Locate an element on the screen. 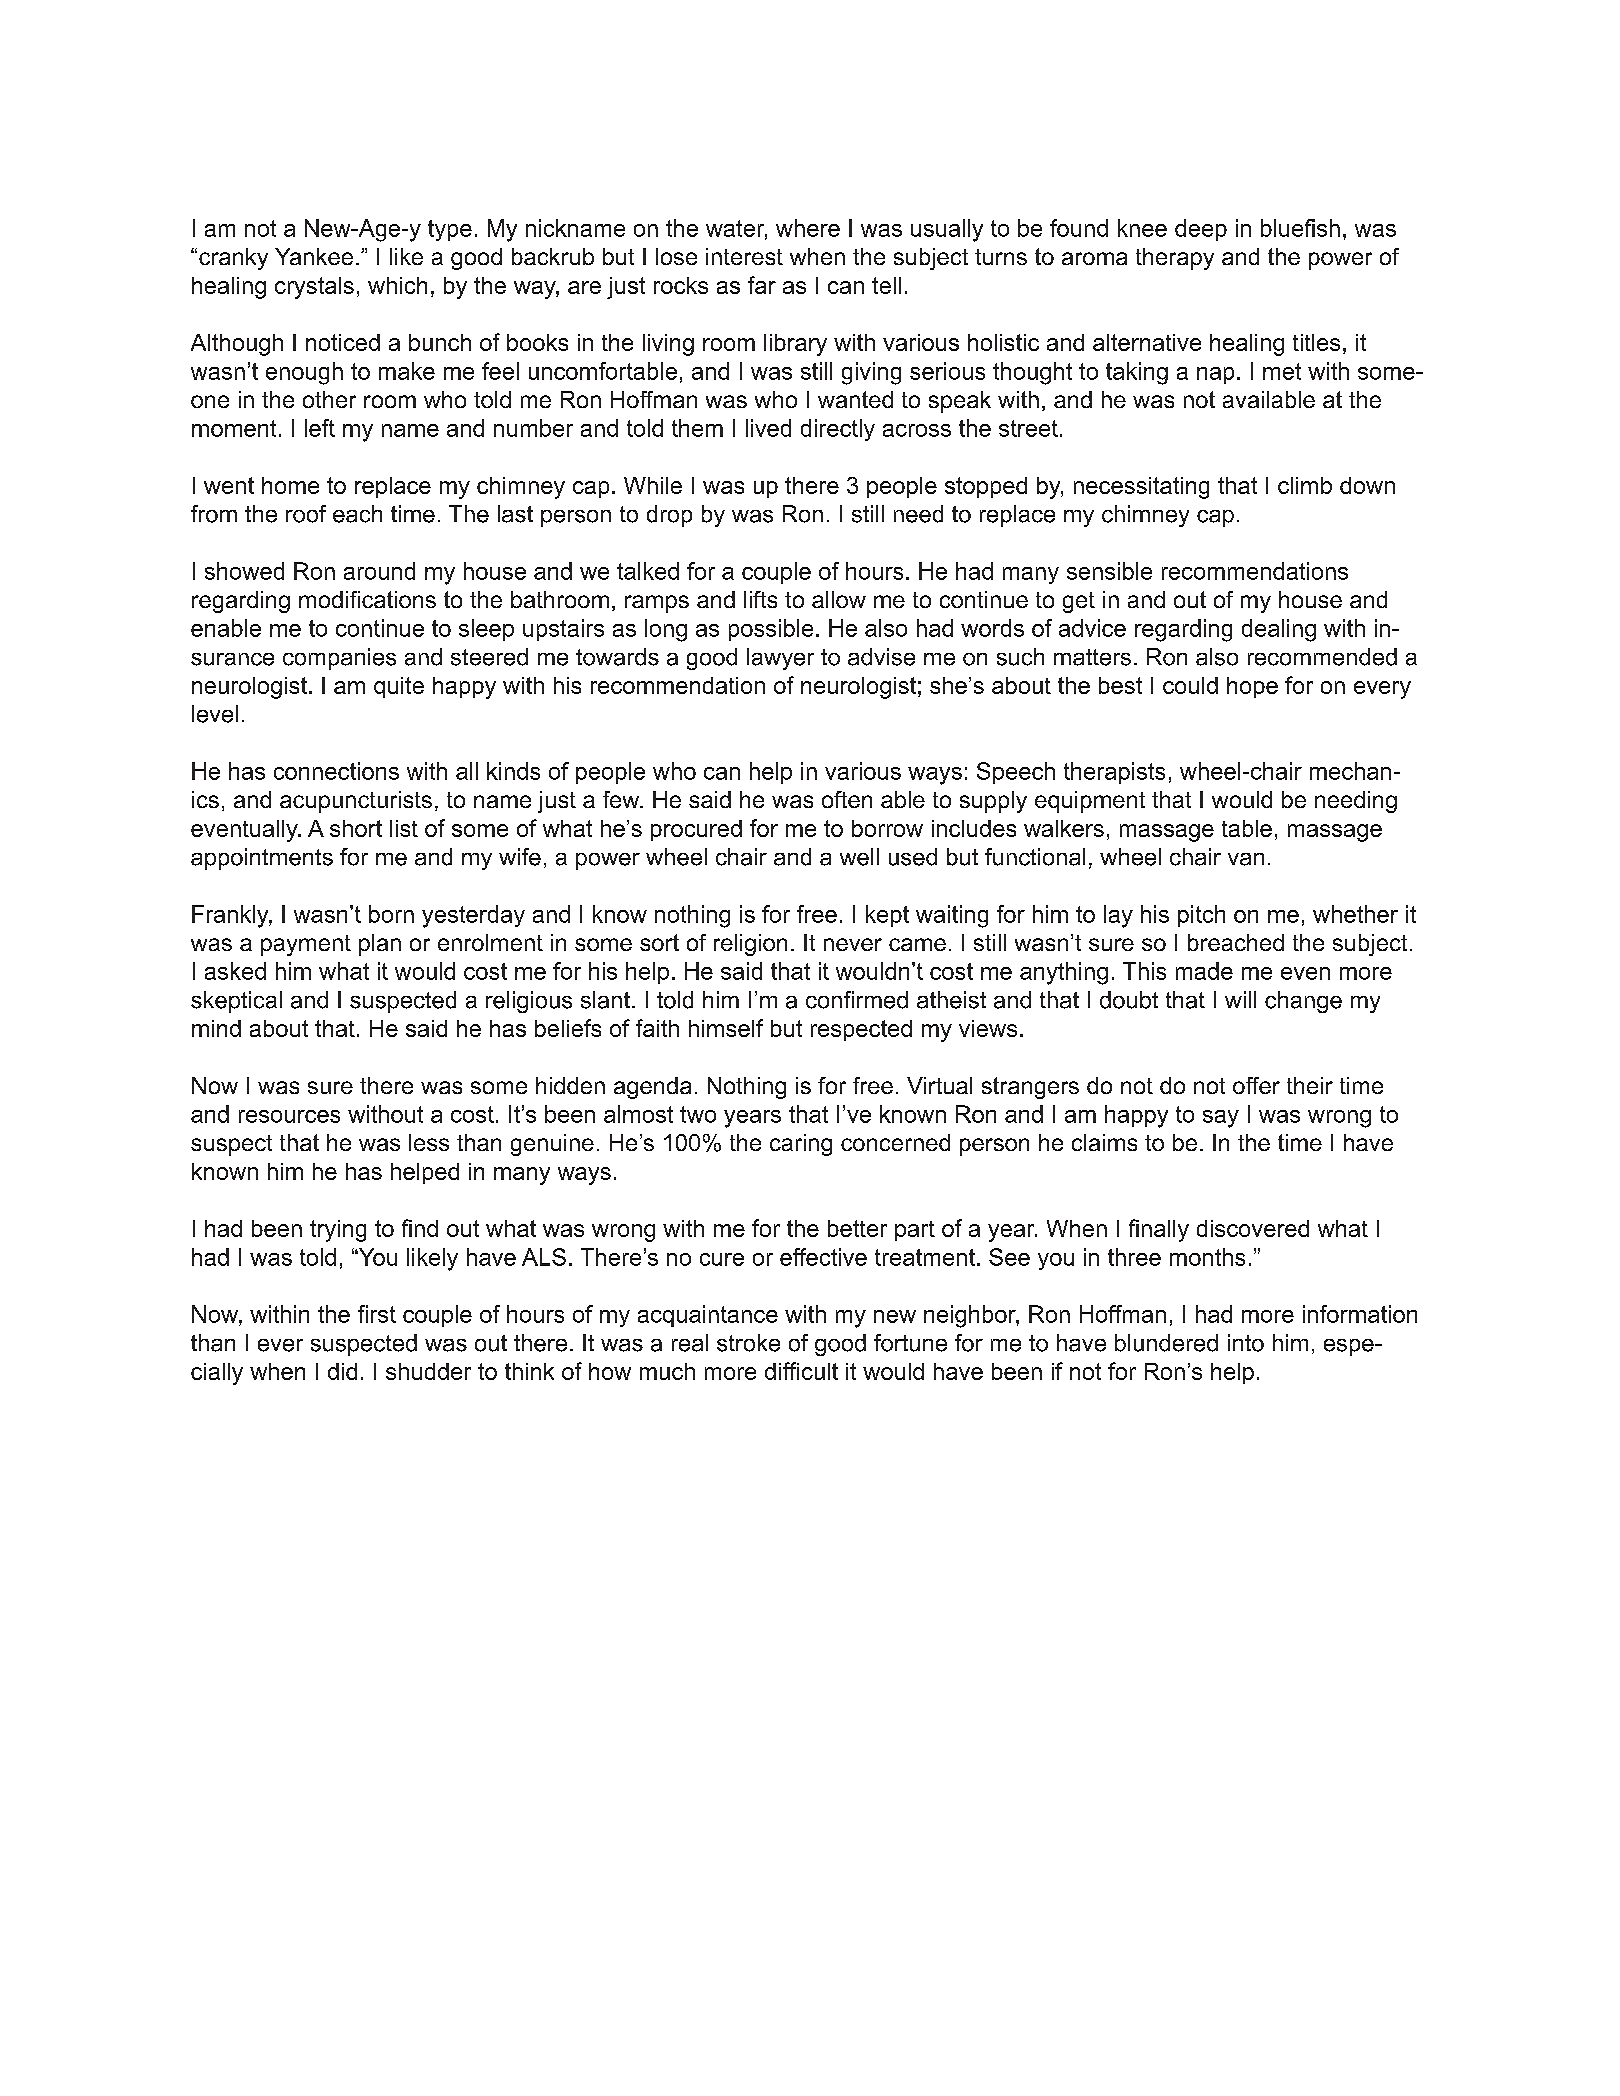 This screenshot has height=2096, width=1620. Yankee is located at coordinates (314, 256).
